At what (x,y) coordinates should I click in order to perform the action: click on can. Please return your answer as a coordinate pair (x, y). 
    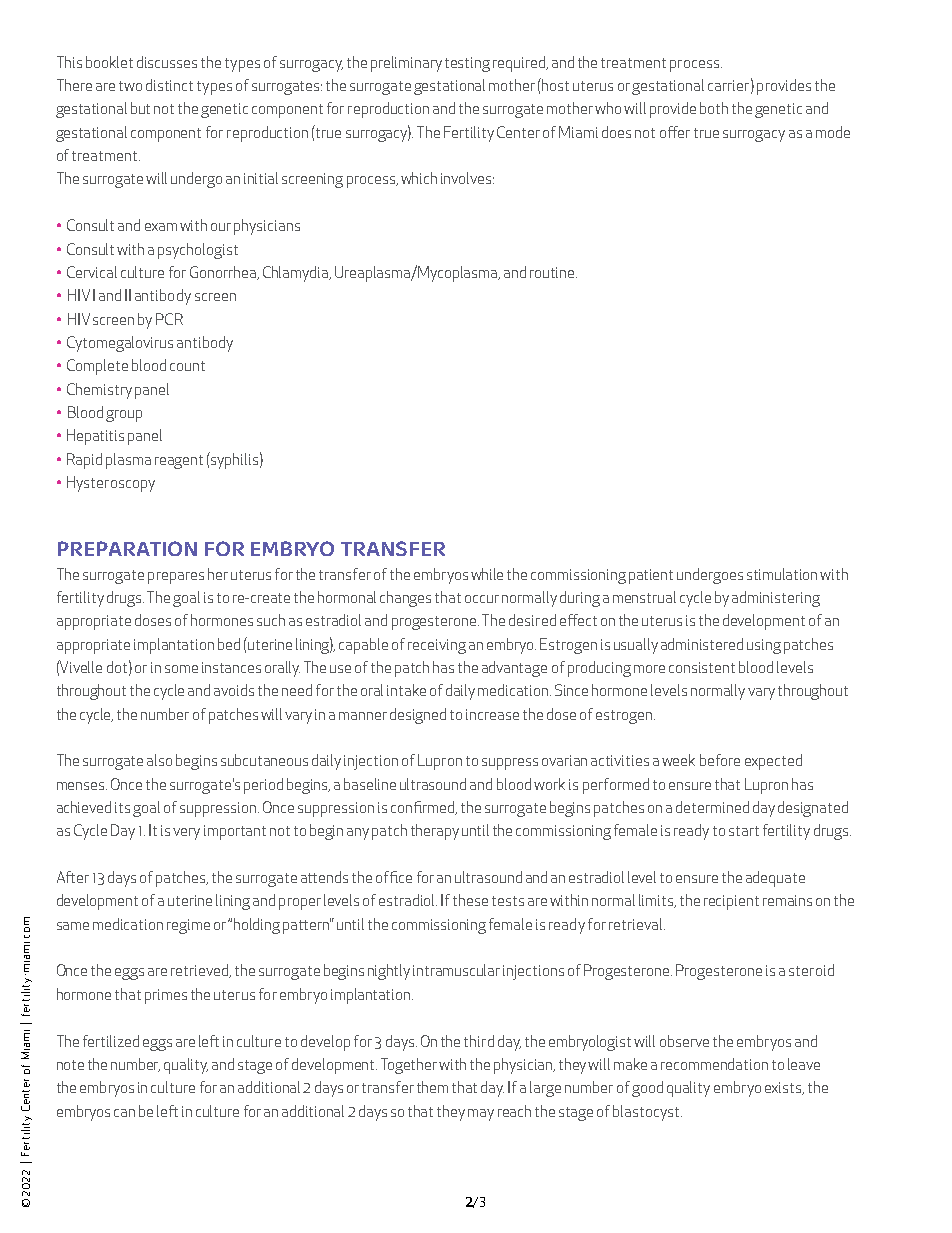
    Looking at the image, I should click on (124, 1113).
